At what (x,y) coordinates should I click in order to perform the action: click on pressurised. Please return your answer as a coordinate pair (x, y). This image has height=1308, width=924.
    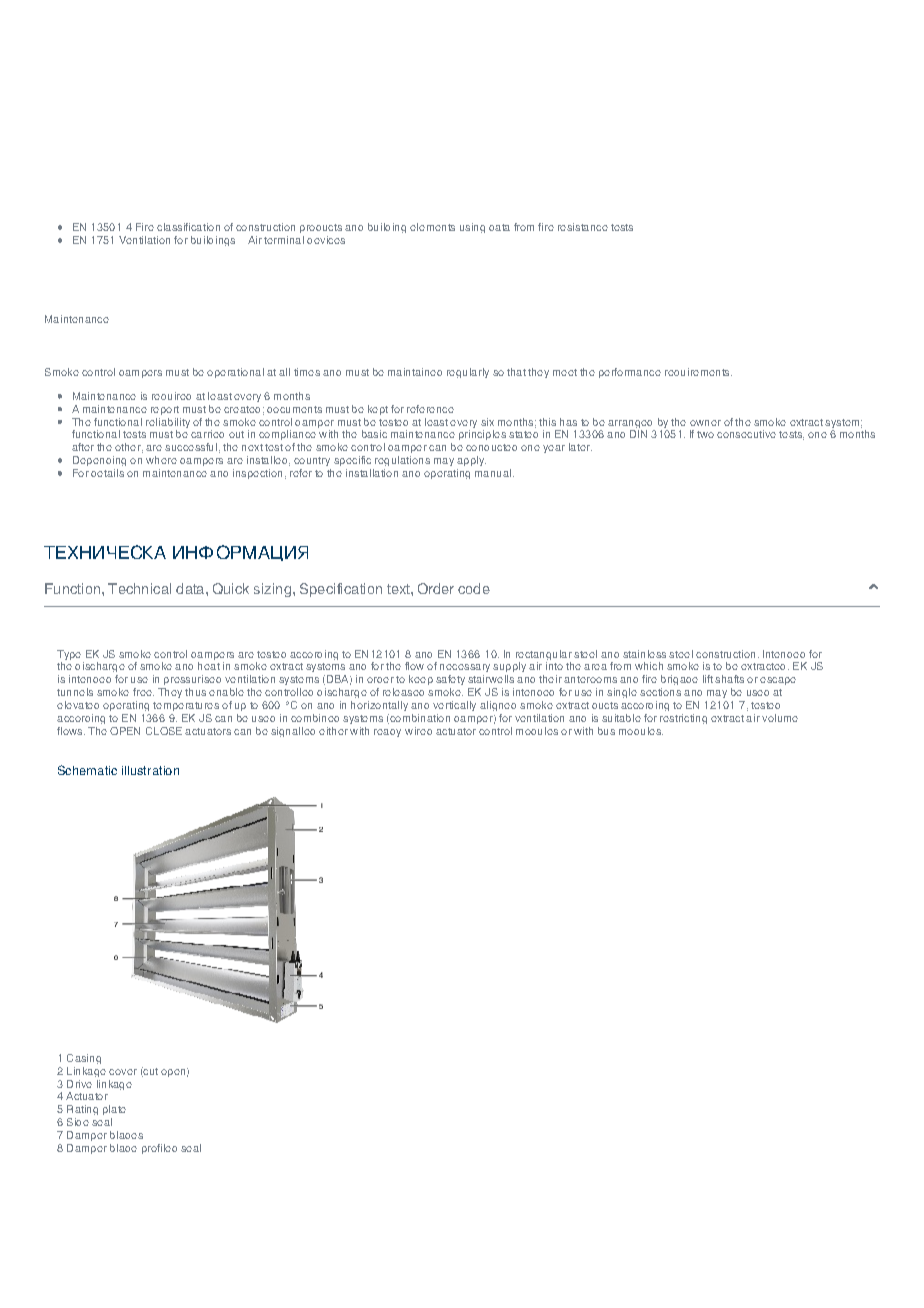
    Looking at the image, I should click on (192, 680).
